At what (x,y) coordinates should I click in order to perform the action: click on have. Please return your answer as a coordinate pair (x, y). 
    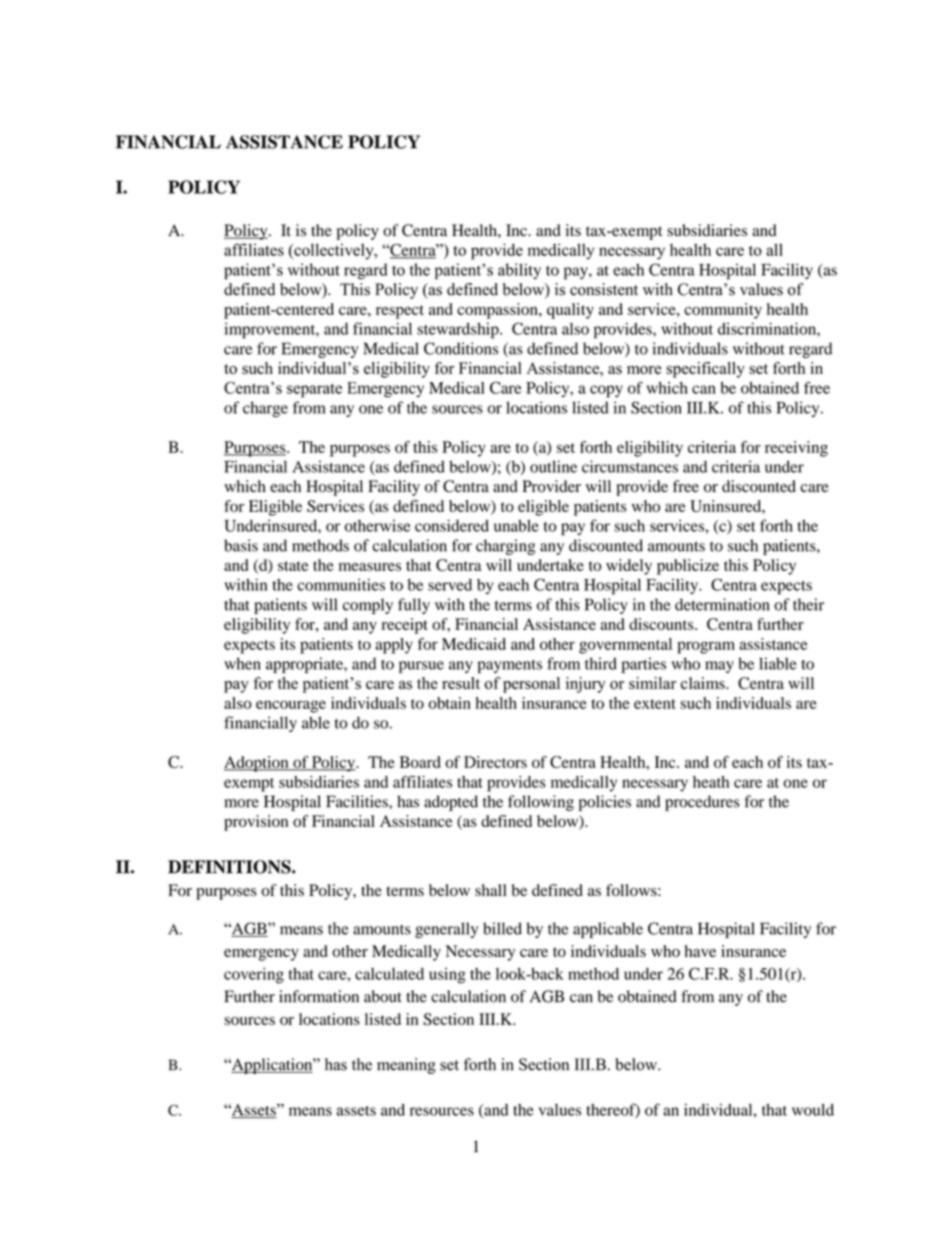
    Looking at the image, I should click on (700, 951).
